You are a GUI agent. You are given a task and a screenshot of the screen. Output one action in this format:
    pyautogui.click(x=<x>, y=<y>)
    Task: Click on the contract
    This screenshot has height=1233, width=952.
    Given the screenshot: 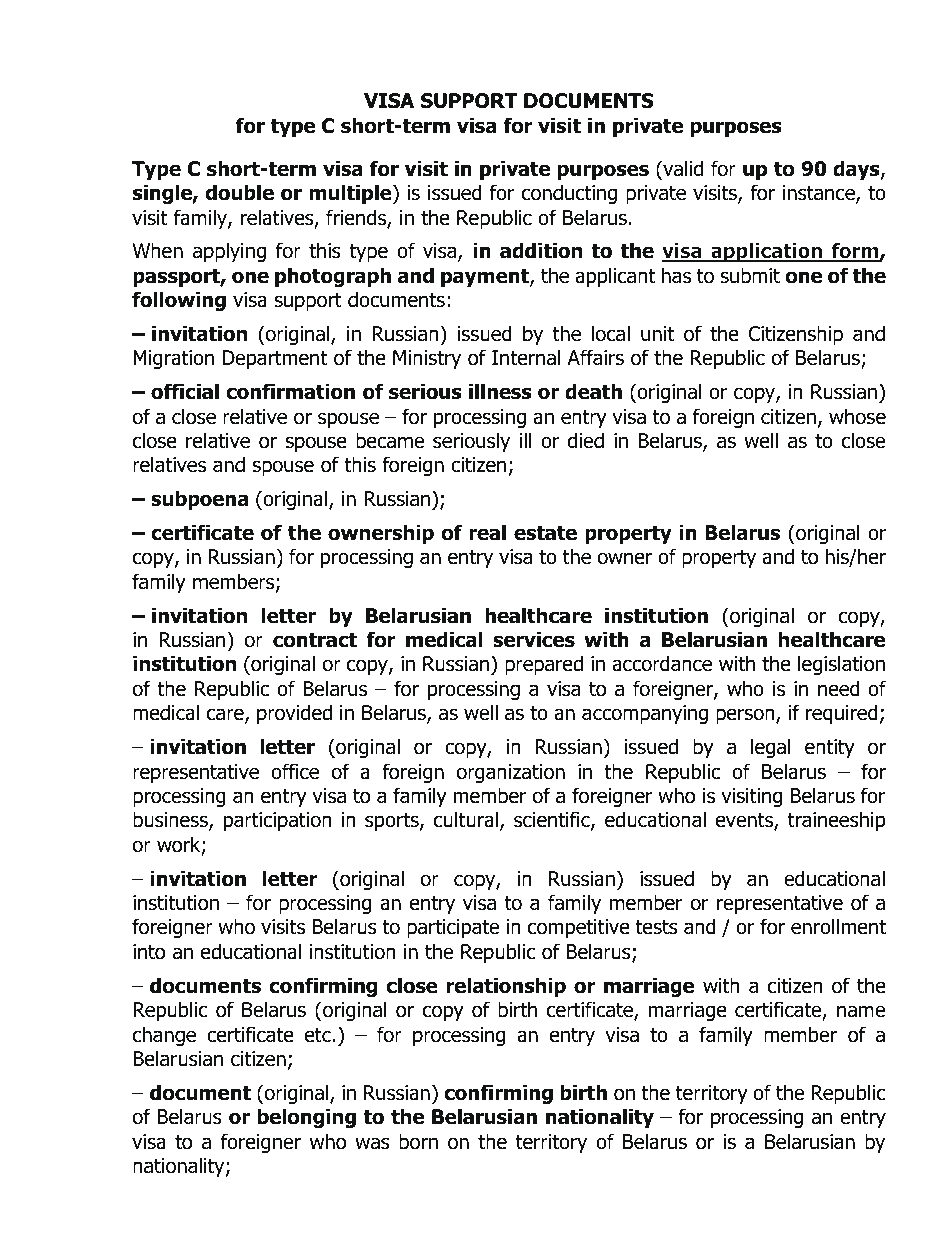 What is the action you would take?
    pyautogui.click(x=315, y=640)
